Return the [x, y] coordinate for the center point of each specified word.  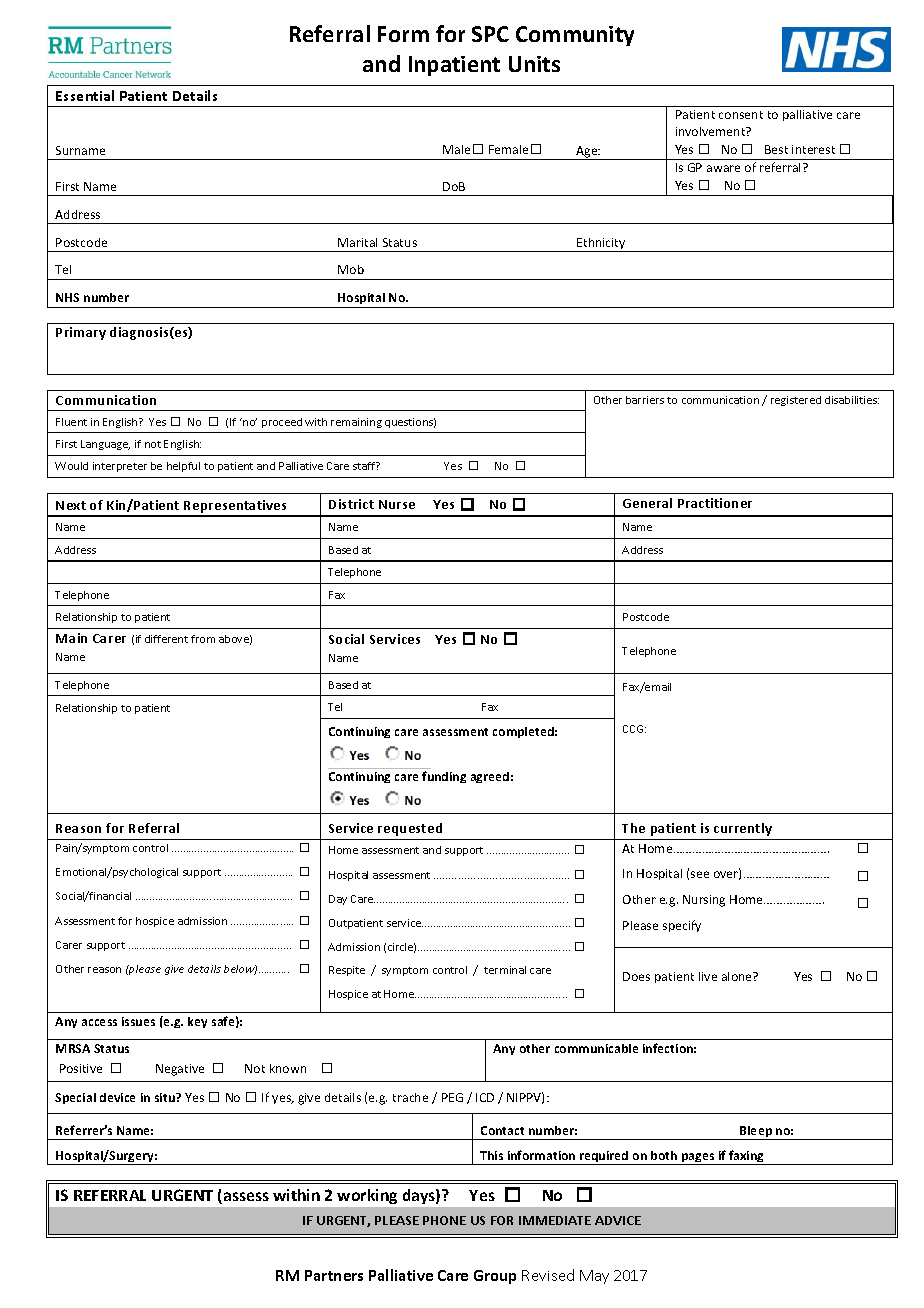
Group [495, 1277]
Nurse [397, 504]
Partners [334, 1275]
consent [741, 115]
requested [410, 829]
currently [743, 829]
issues [138, 1021]
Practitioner [715, 503]
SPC [490, 34]
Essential [85, 95]
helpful [183, 467]
